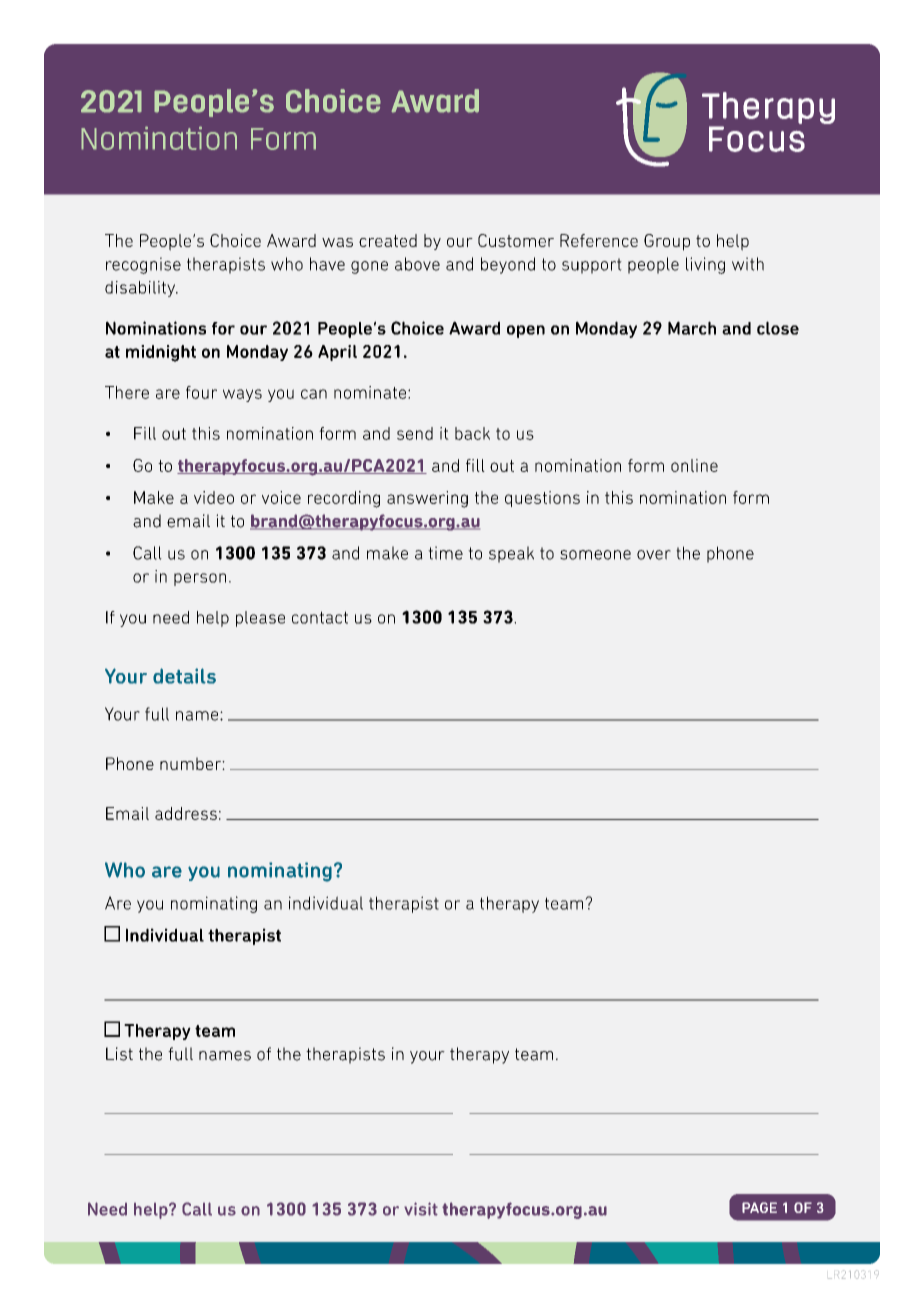  I want to click on contact, so click(320, 617).
